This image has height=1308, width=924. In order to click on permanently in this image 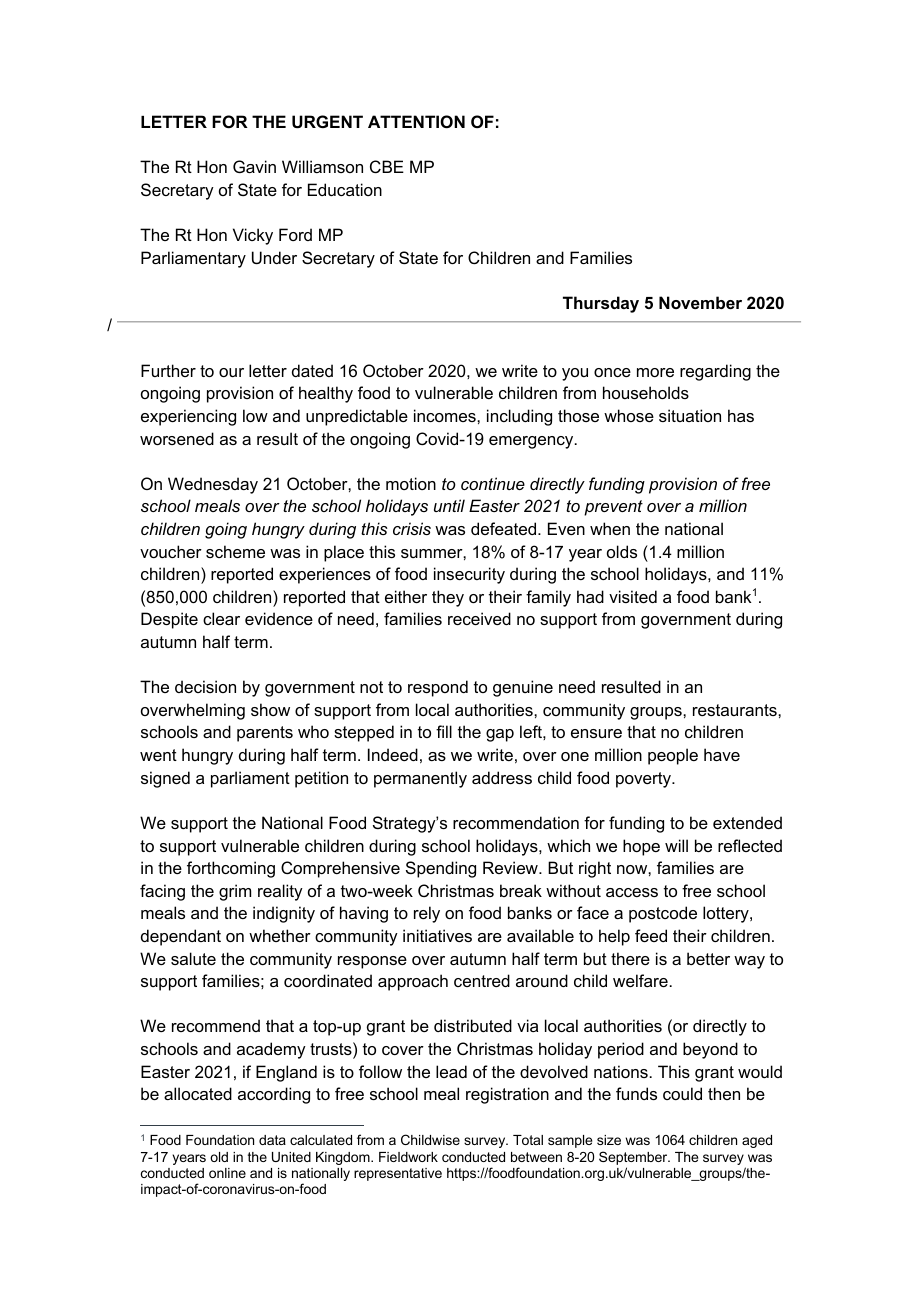, I will do `click(420, 779)`.
